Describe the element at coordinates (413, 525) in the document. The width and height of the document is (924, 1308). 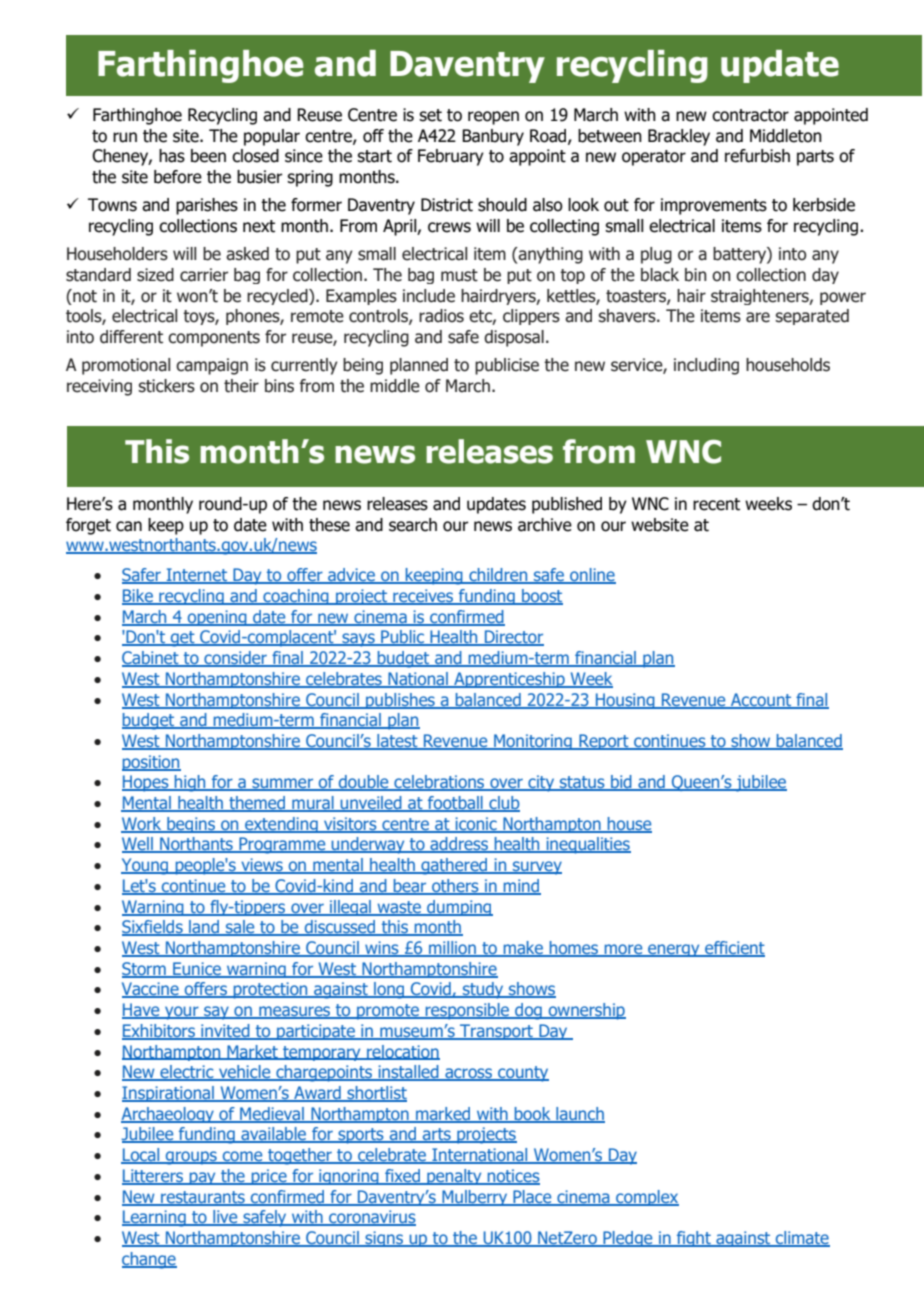
I see `search` at that location.
